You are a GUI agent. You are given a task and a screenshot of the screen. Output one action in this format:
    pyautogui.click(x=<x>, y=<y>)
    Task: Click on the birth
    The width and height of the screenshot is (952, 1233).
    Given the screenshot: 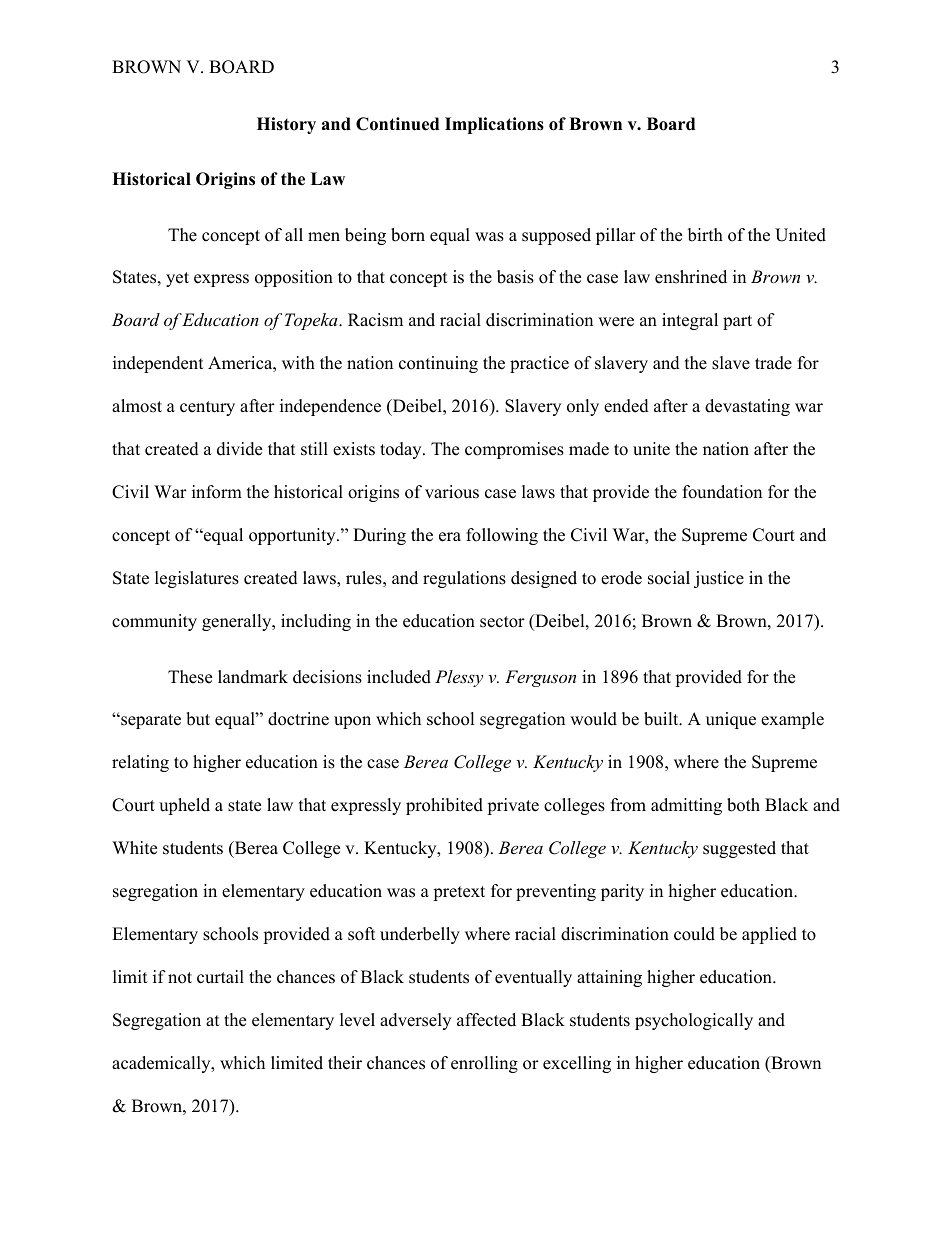 What is the action you would take?
    pyautogui.click(x=705, y=235)
